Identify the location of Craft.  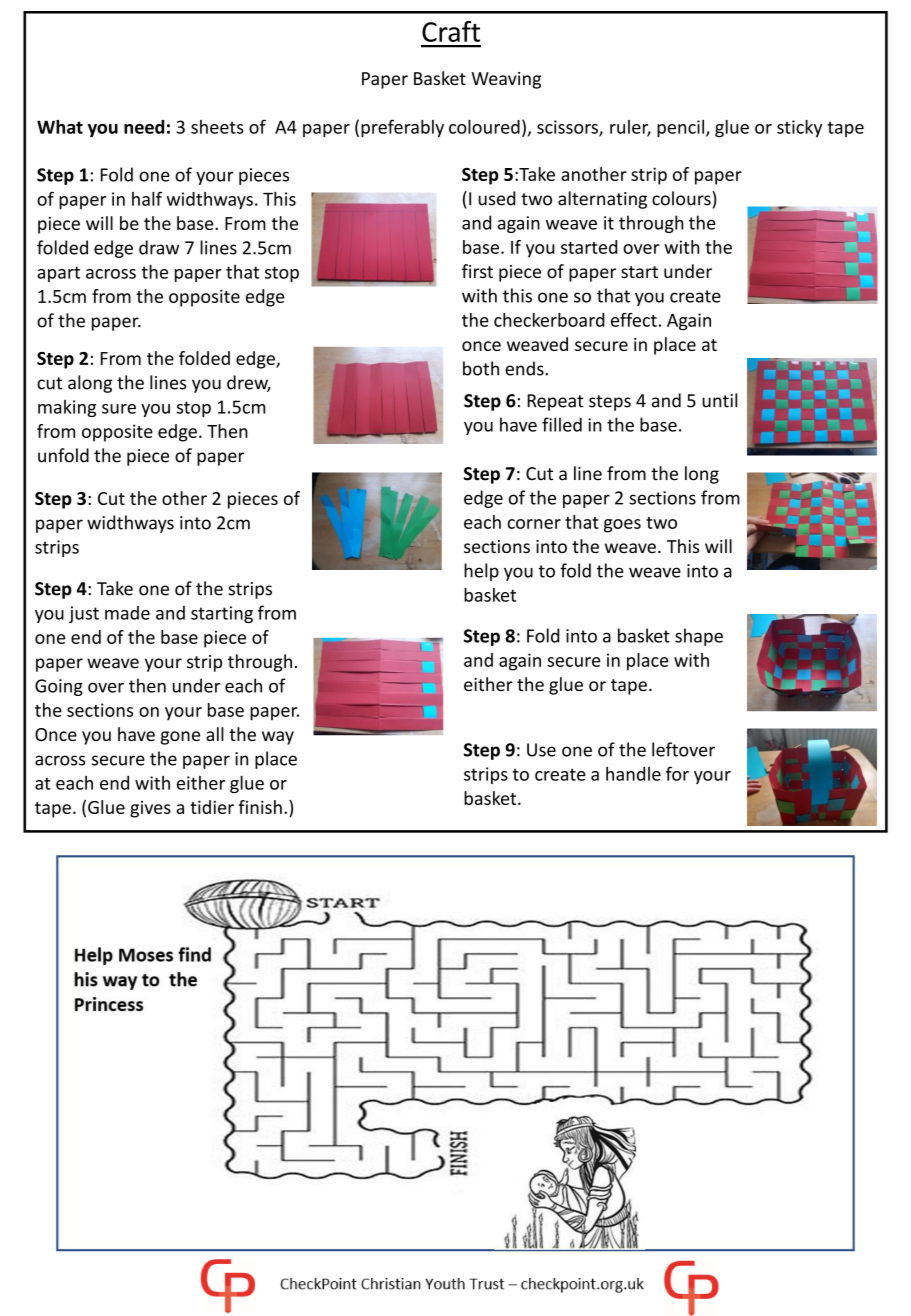
(451, 31).
